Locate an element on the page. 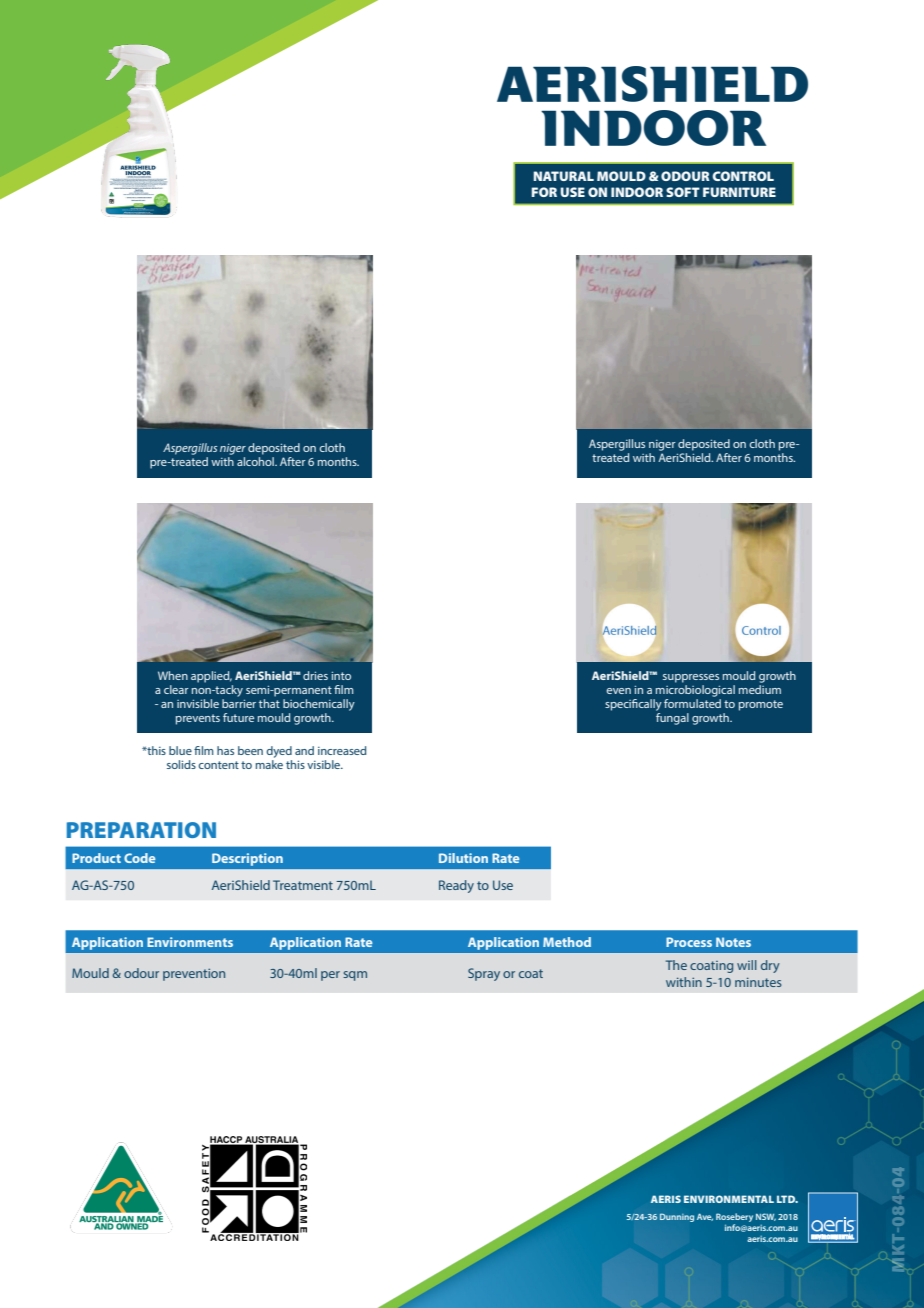 Image resolution: width=924 pixels, height=1308 pixels. alcohol is located at coordinates (256, 460).
